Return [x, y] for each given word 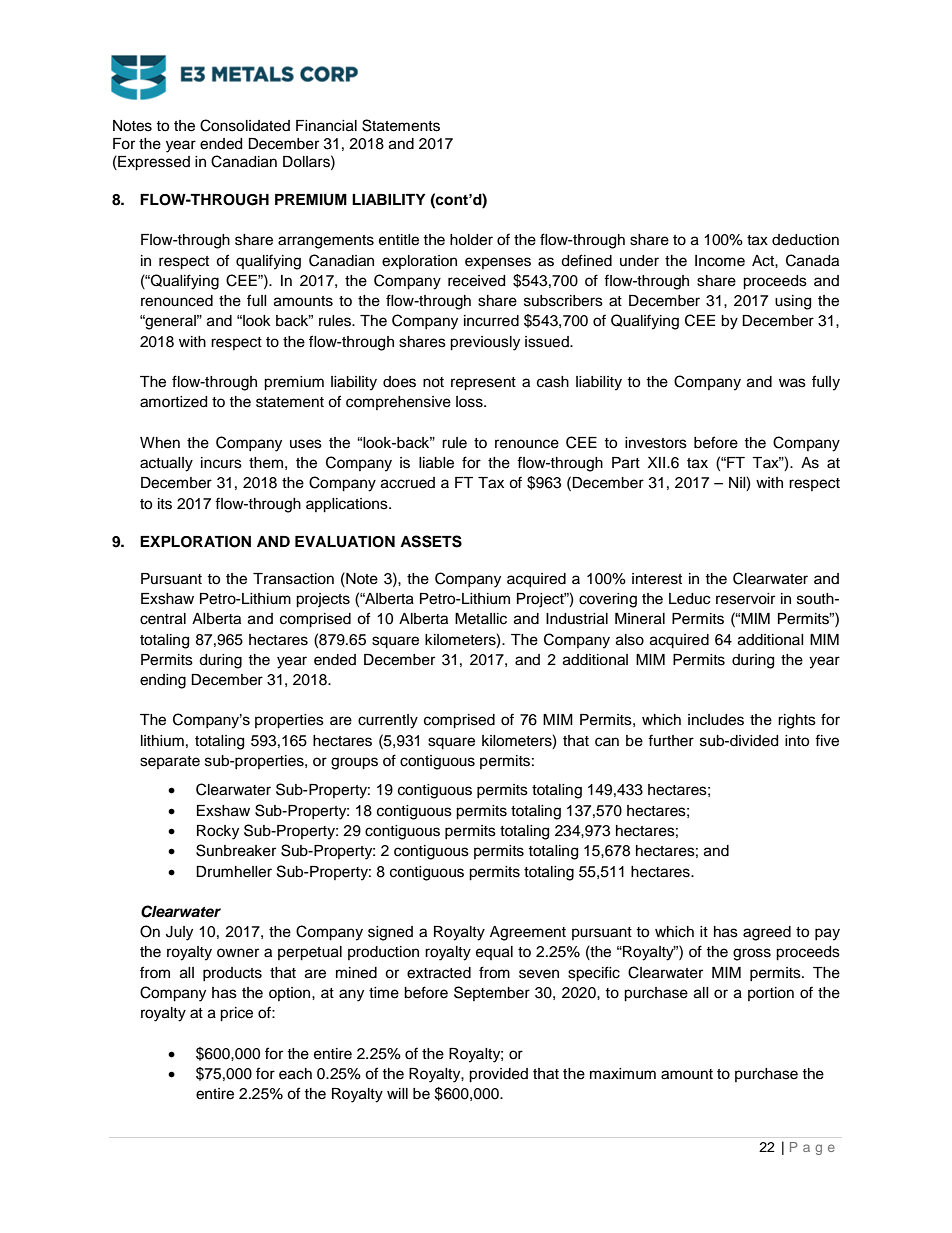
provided [498, 1075]
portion [771, 994]
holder [471, 240]
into [797, 741]
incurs [221, 463]
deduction [805, 240]
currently [388, 721]
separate [170, 762]
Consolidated [245, 125]
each [295, 1074]
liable [436, 463]
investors [656, 443]
